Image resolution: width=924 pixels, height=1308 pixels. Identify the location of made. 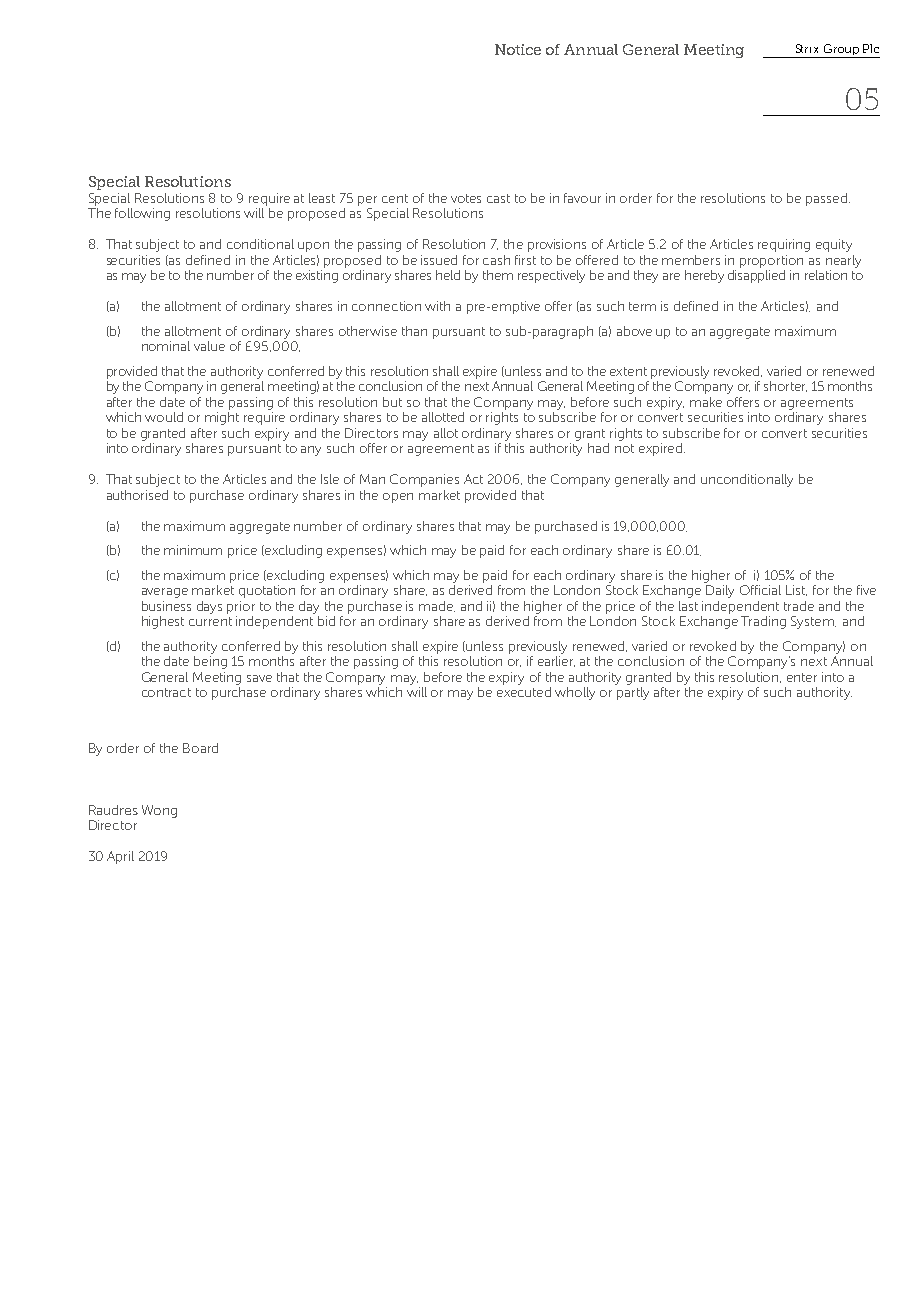
(437, 606).
